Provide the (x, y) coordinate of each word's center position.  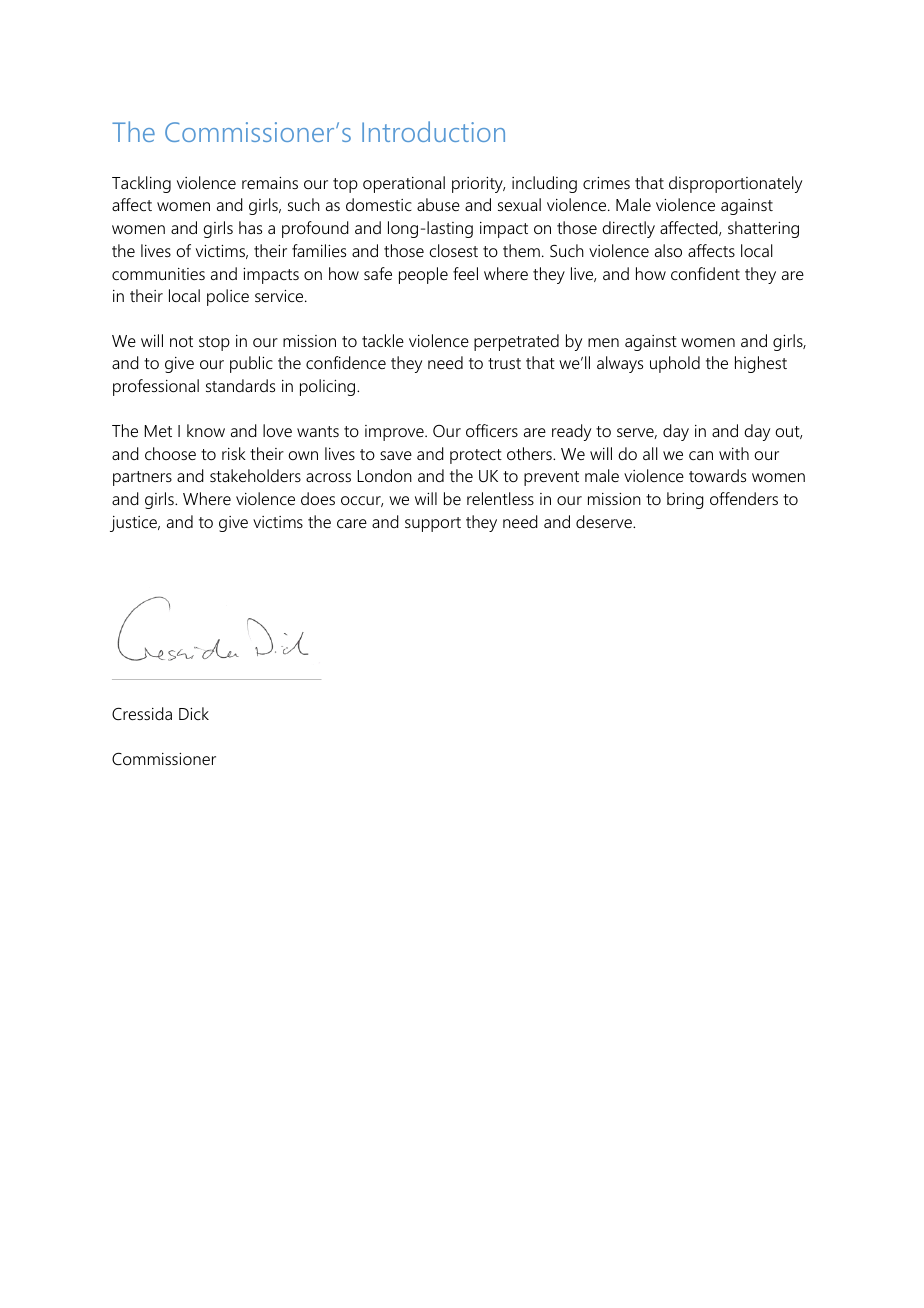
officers (492, 430)
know (206, 430)
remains (270, 183)
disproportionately (735, 184)
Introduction (433, 131)
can (701, 455)
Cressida (142, 713)
